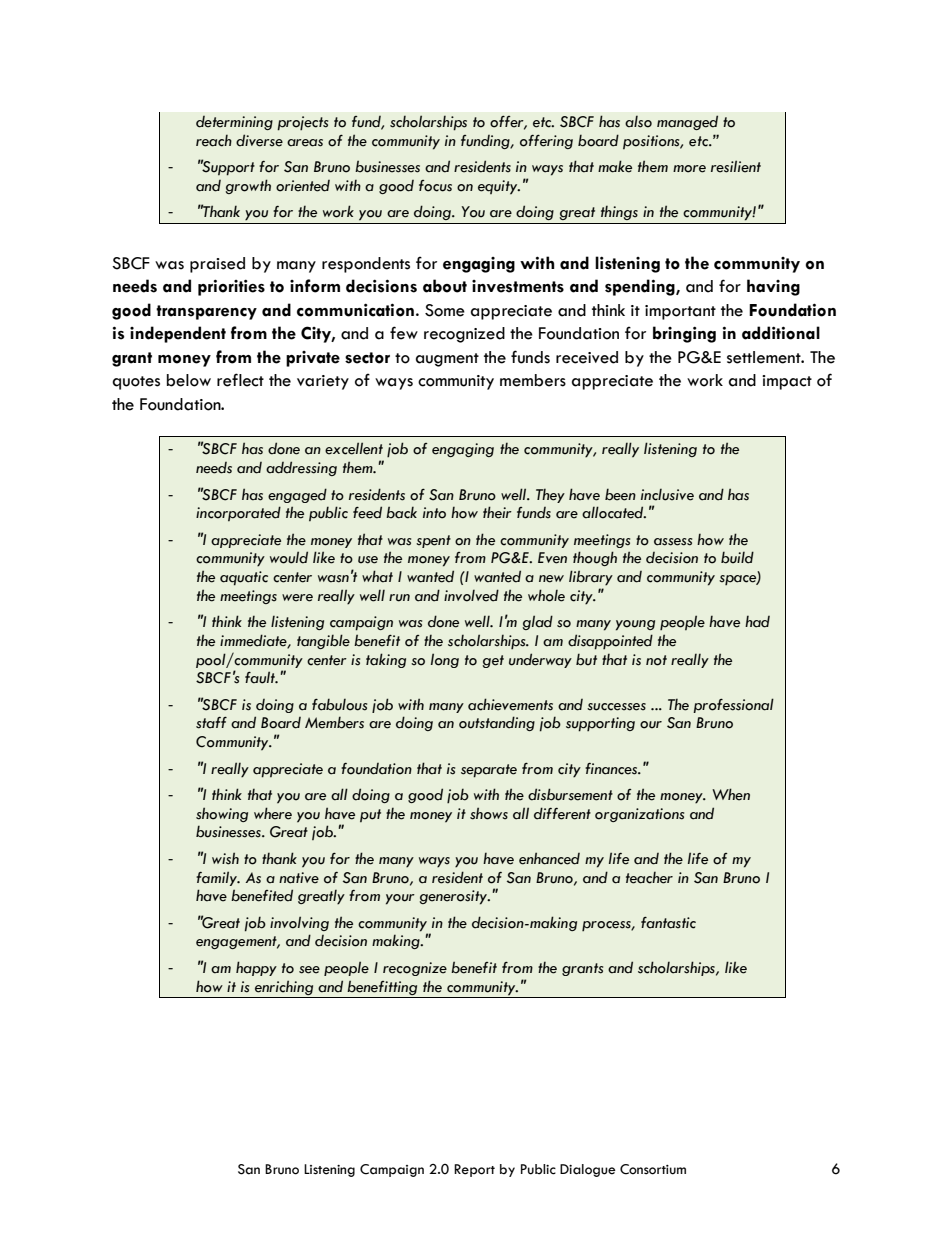 The width and height of the screenshot is (952, 1233). Describe the element at coordinates (445, 660) in the screenshot. I see `long` at that location.
